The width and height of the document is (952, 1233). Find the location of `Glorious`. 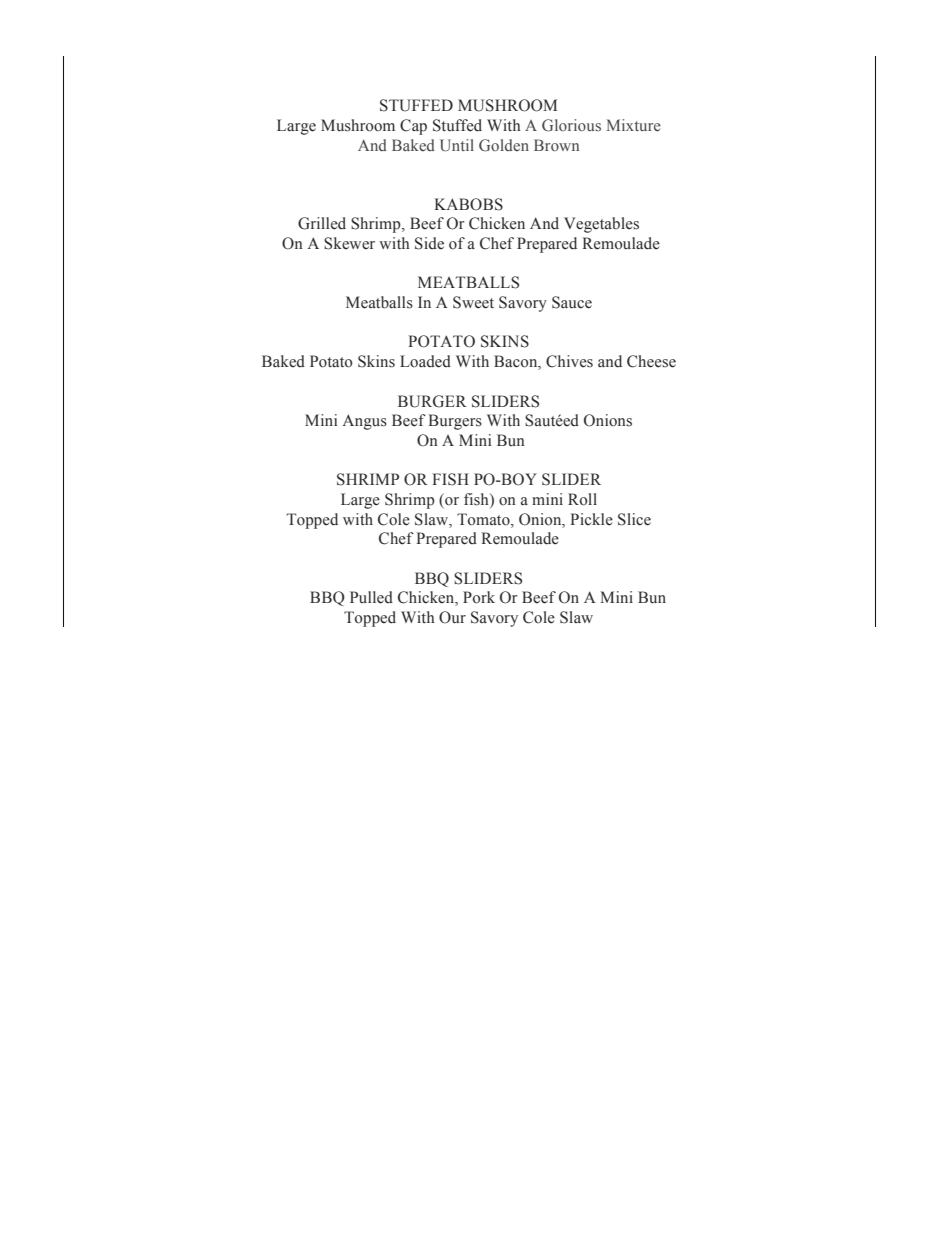

Glorious is located at coordinates (571, 125).
